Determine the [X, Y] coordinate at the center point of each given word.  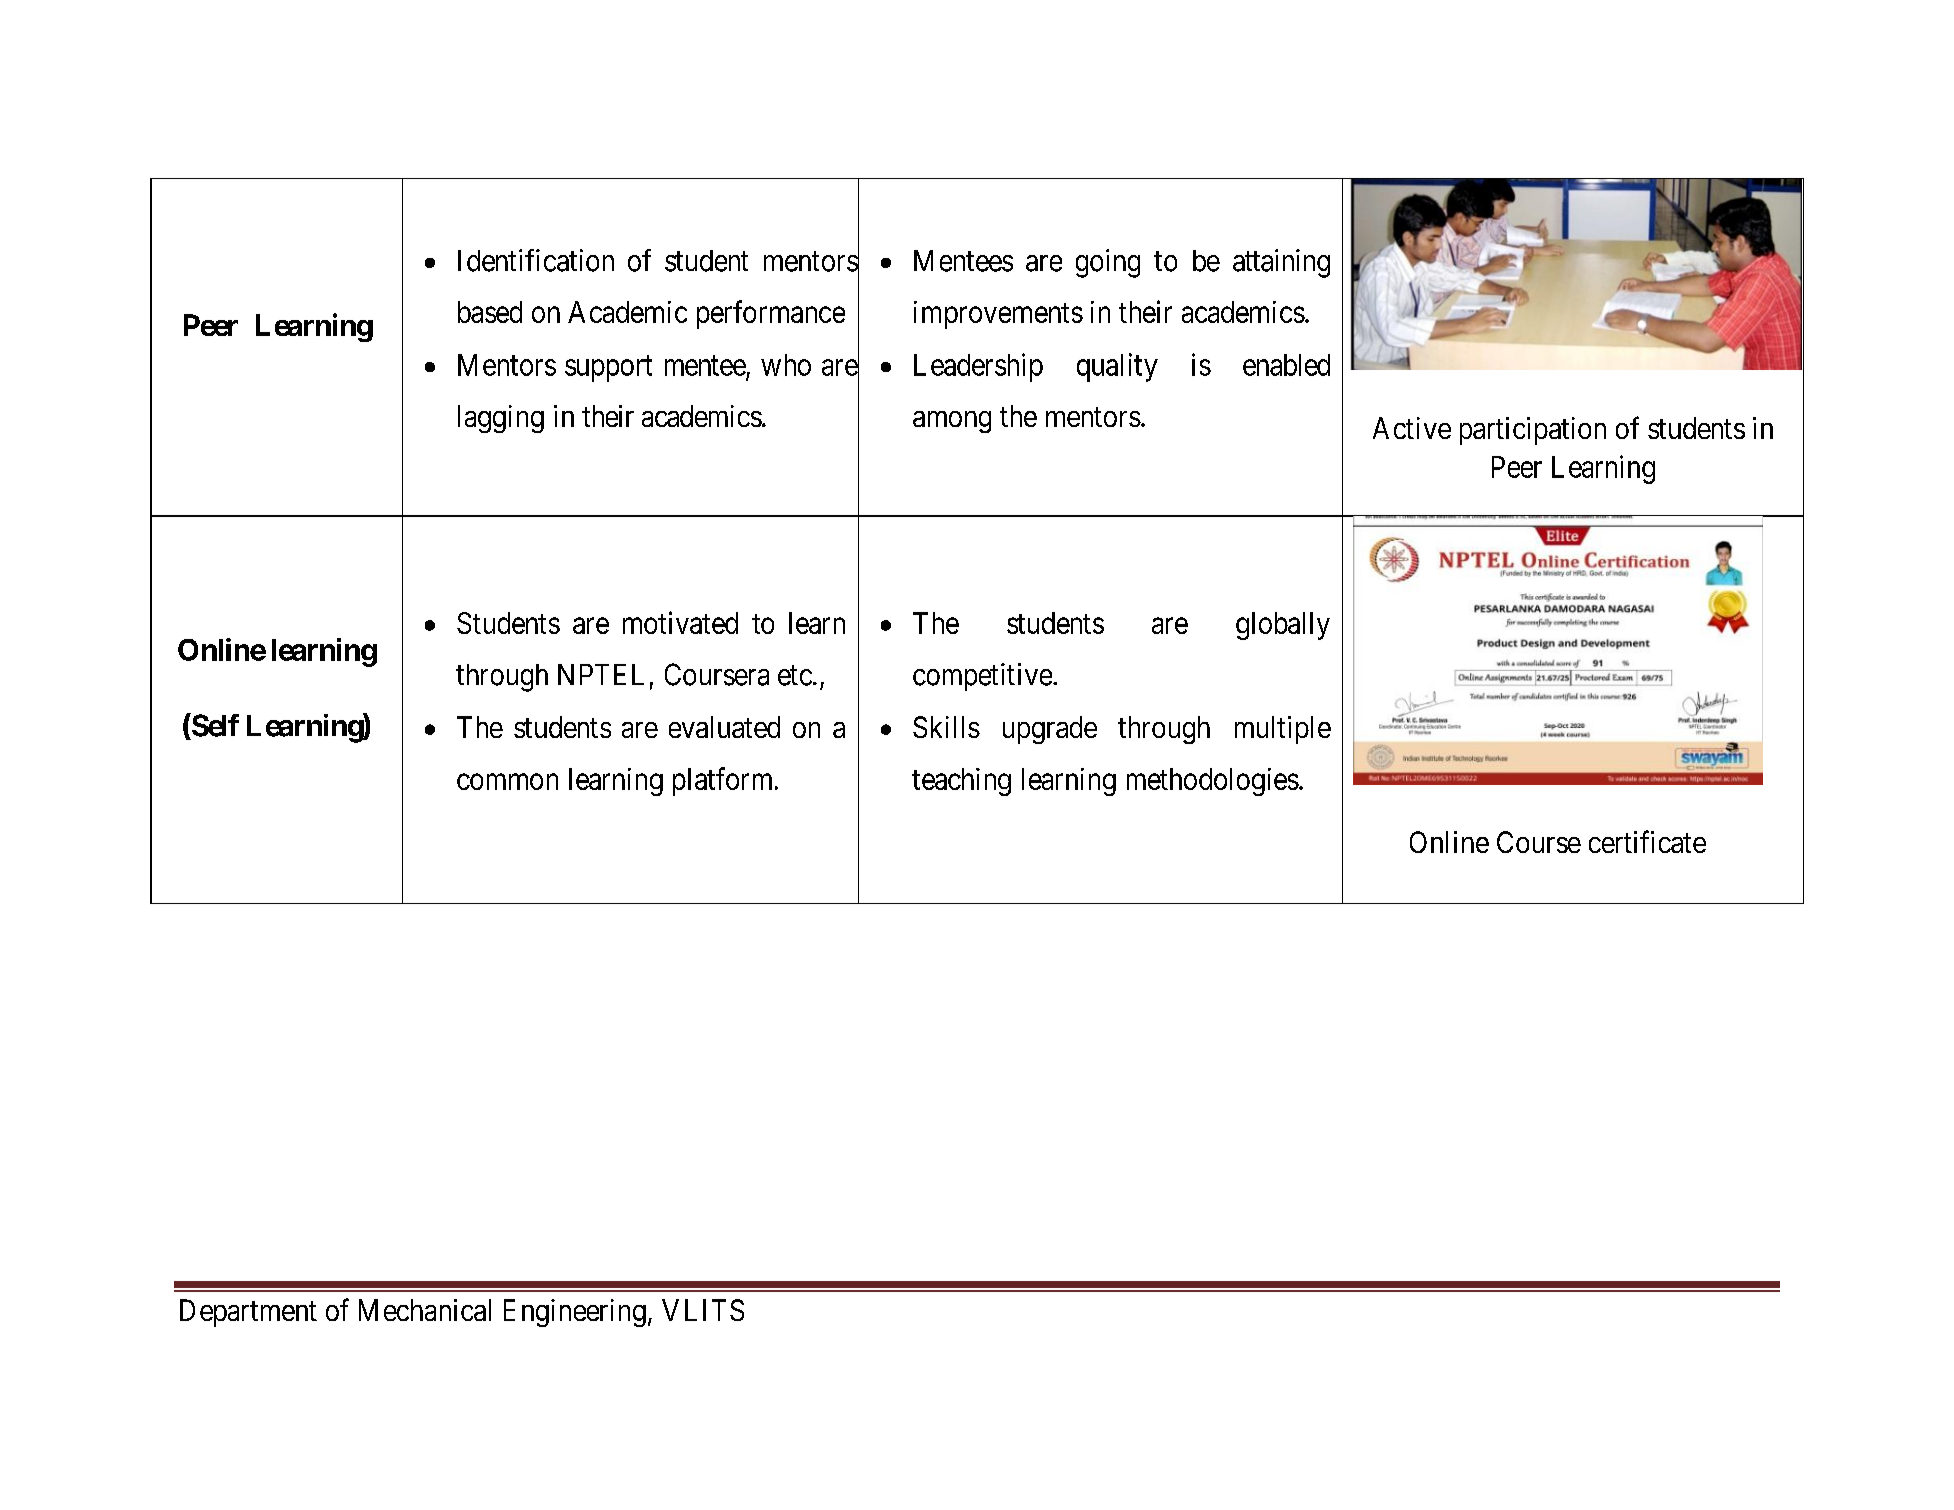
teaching [961, 782]
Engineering [575, 1313]
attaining [1281, 263]
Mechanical [425, 1310]
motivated [680, 622]
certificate [1647, 841]
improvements [998, 315]
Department [248, 1313]
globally [1283, 626]
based [490, 312]
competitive [982, 677]
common [507, 782]
